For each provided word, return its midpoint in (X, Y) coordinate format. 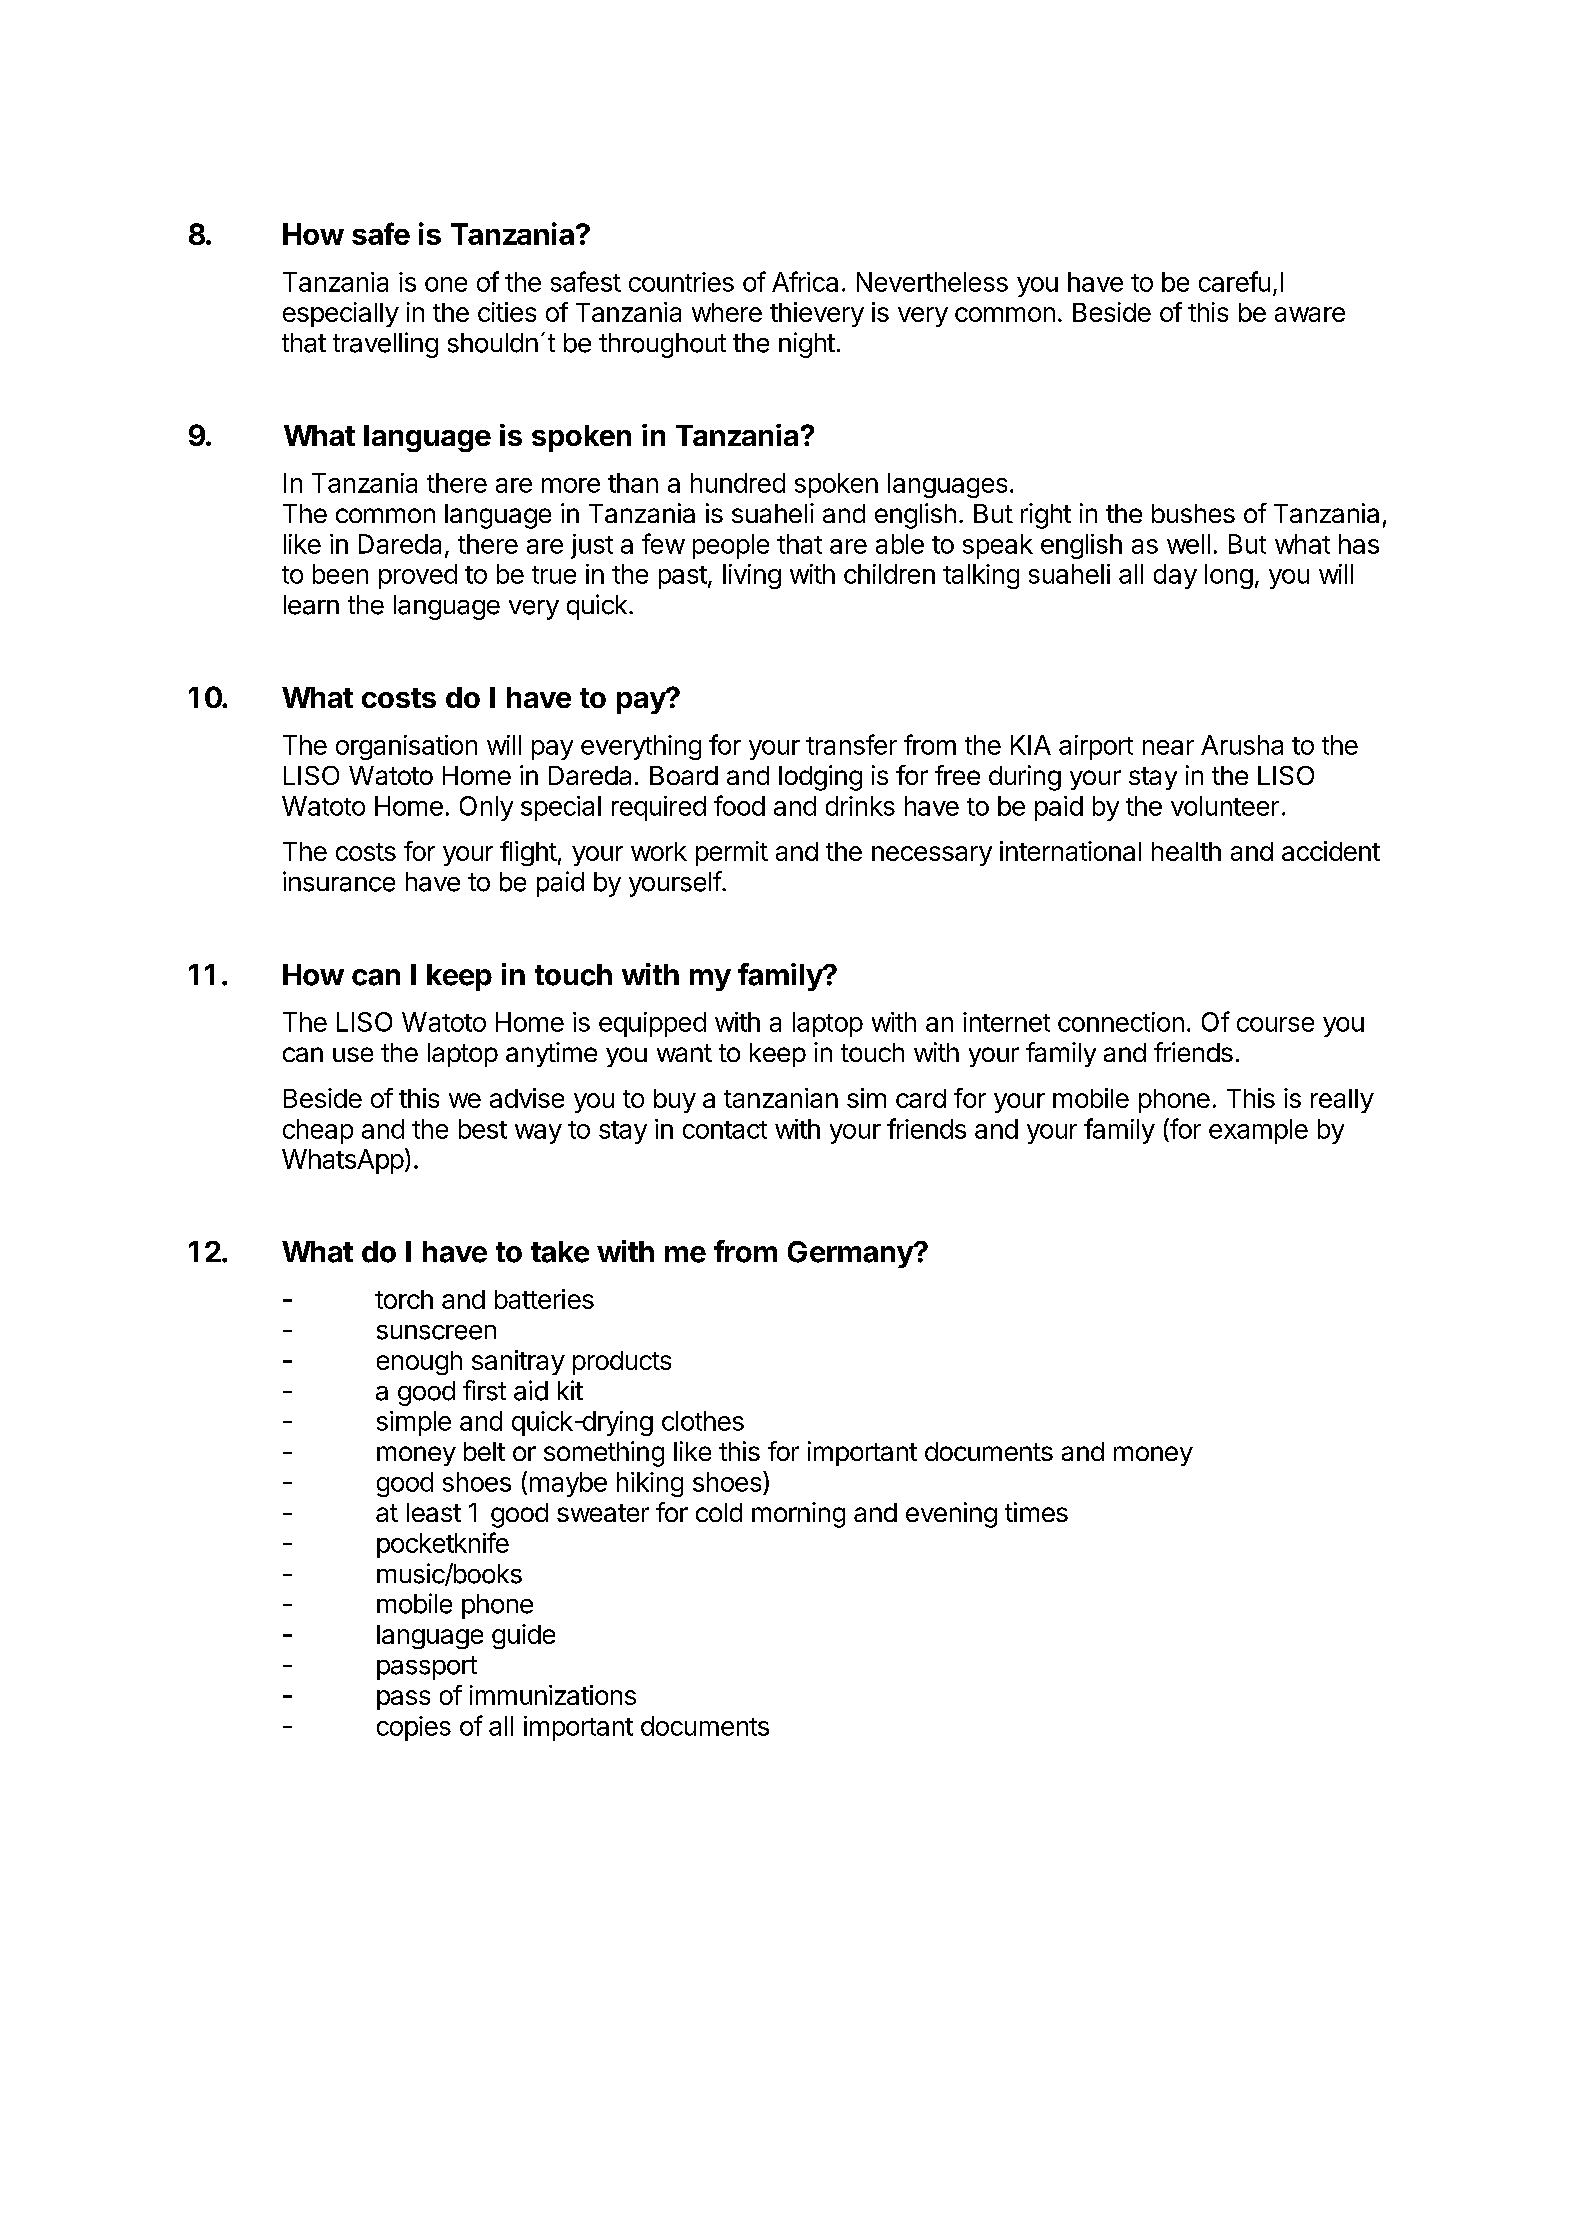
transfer (851, 744)
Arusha (1242, 745)
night (807, 345)
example (1258, 1131)
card (921, 1098)
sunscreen (436, 1332)
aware (1310, 314)
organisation (406, 747)
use (353, 1054)
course (1275, 1024)
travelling (385, 345)
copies (414, 1728)
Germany (851, 1254)
